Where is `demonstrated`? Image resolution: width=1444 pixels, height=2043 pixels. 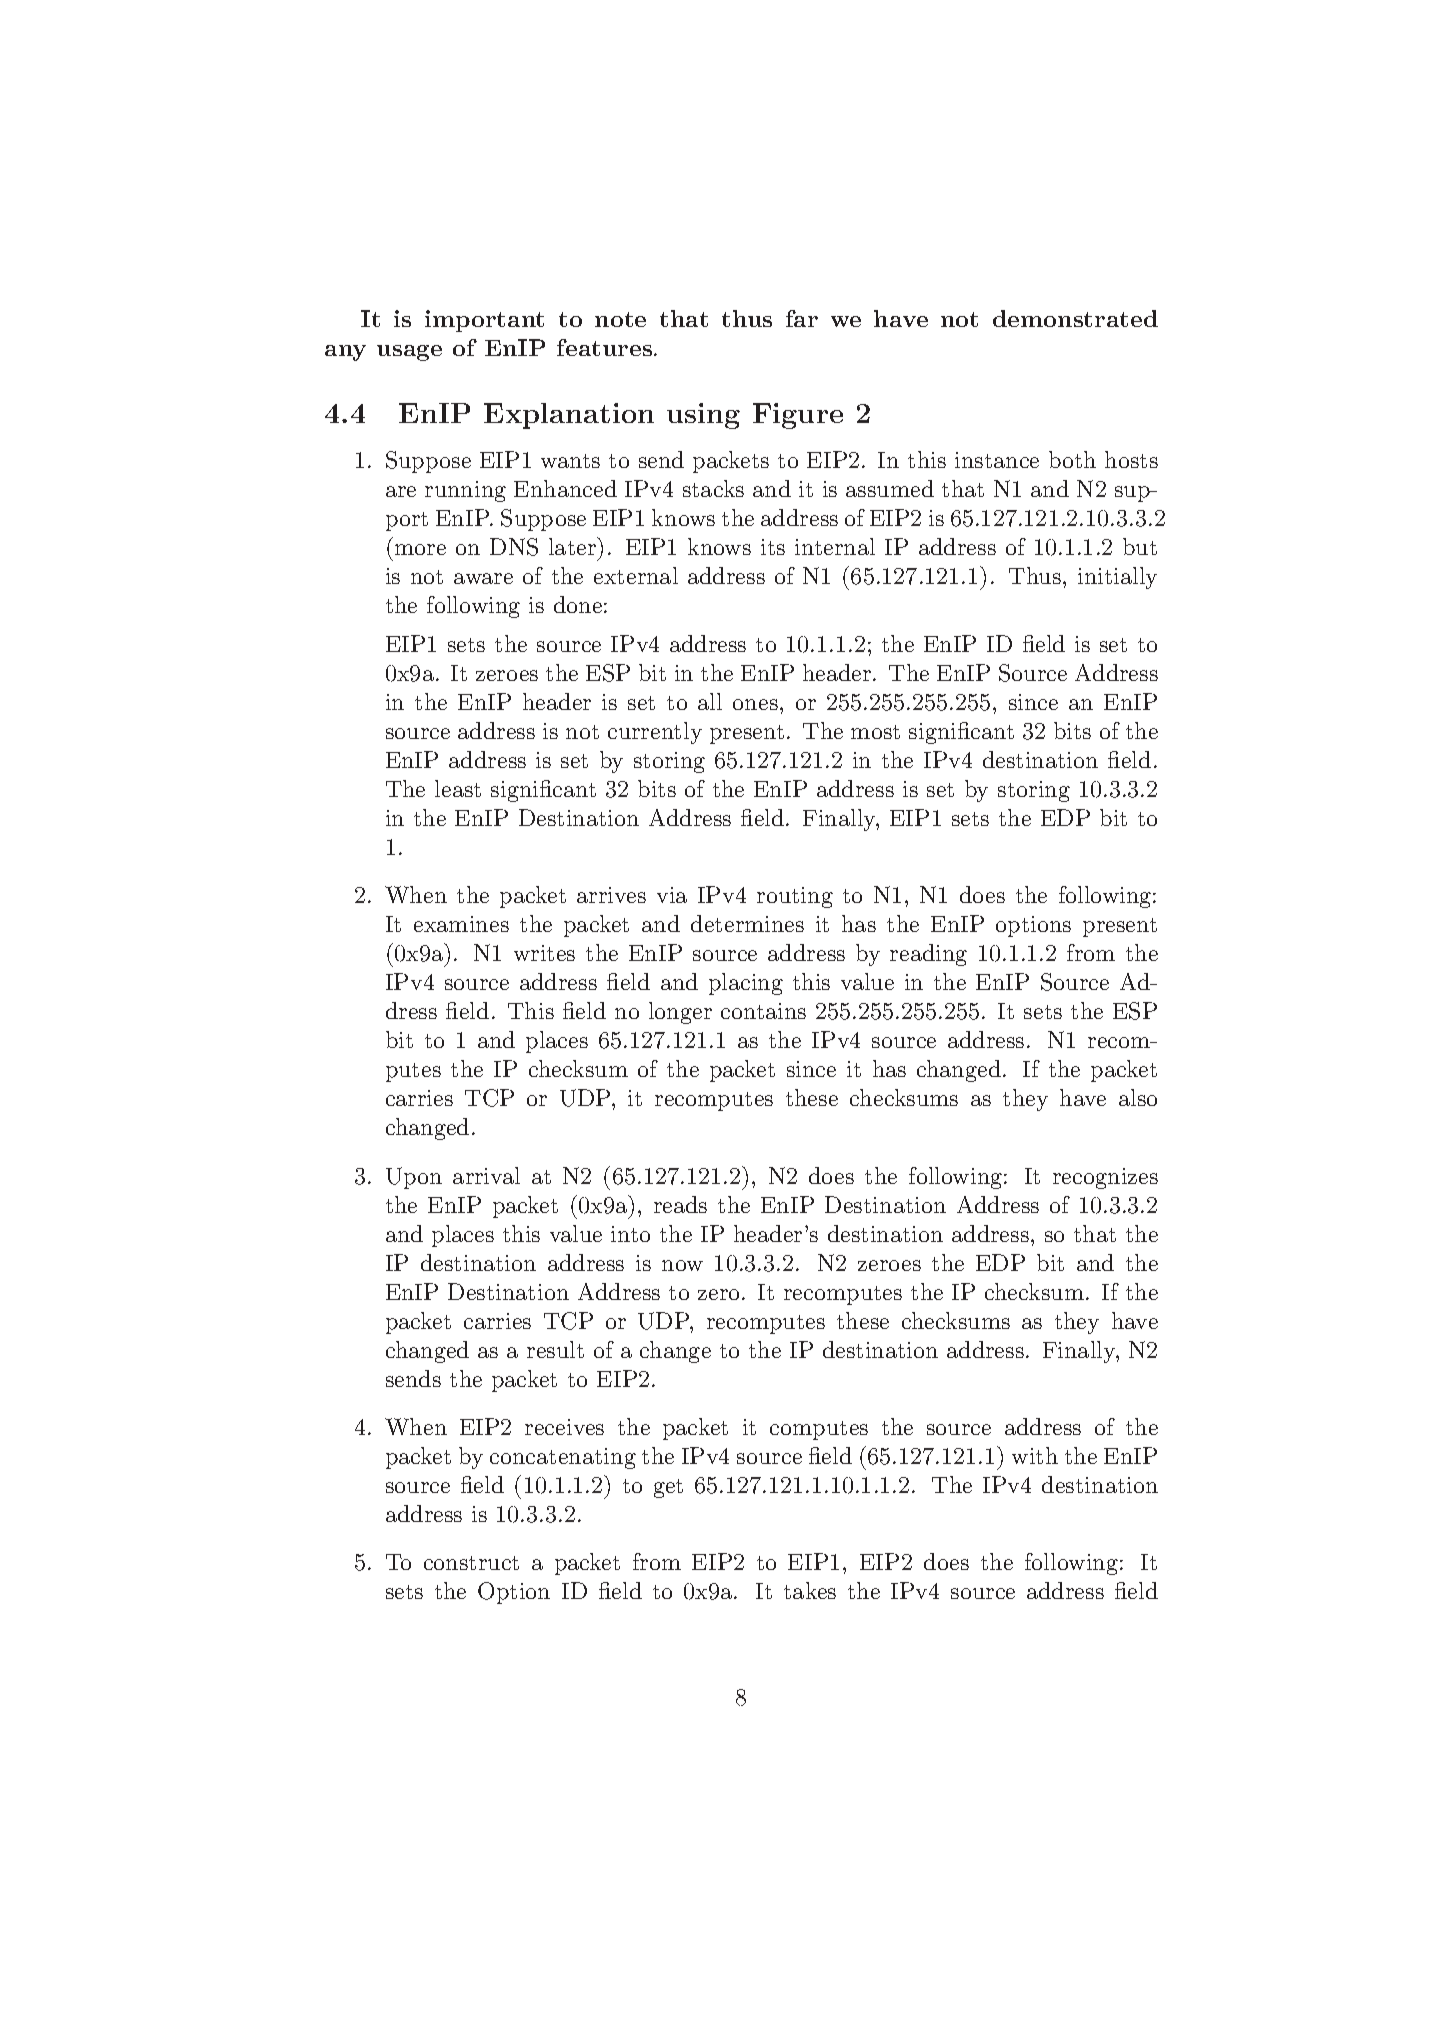
demonstrated is located at coordinates (1075, 318).
